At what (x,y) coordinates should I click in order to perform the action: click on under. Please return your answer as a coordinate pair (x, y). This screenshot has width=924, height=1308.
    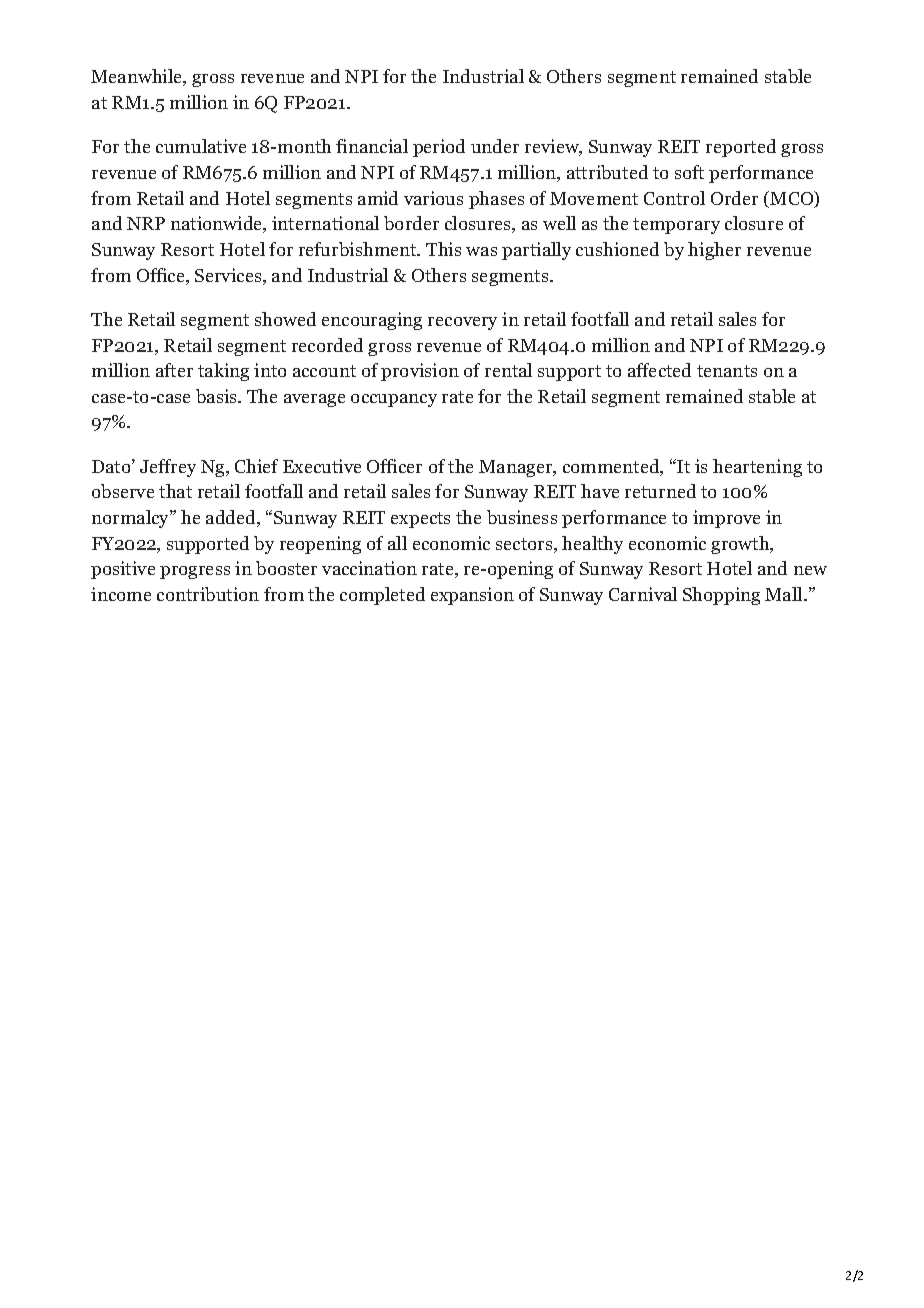
    Looking at the image, I should click on (495, 146).
